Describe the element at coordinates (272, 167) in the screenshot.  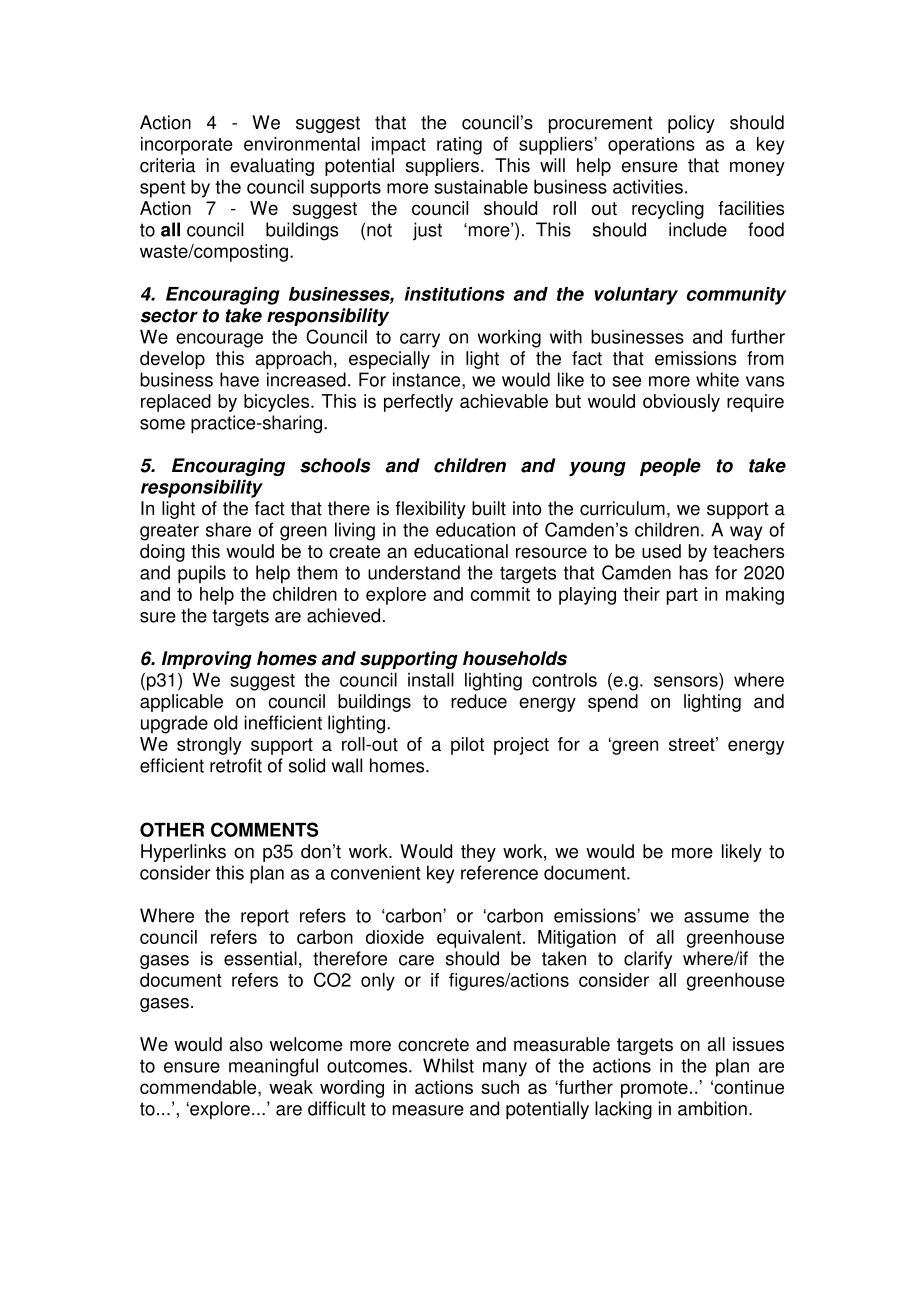
I see `evaluating` at that location.
